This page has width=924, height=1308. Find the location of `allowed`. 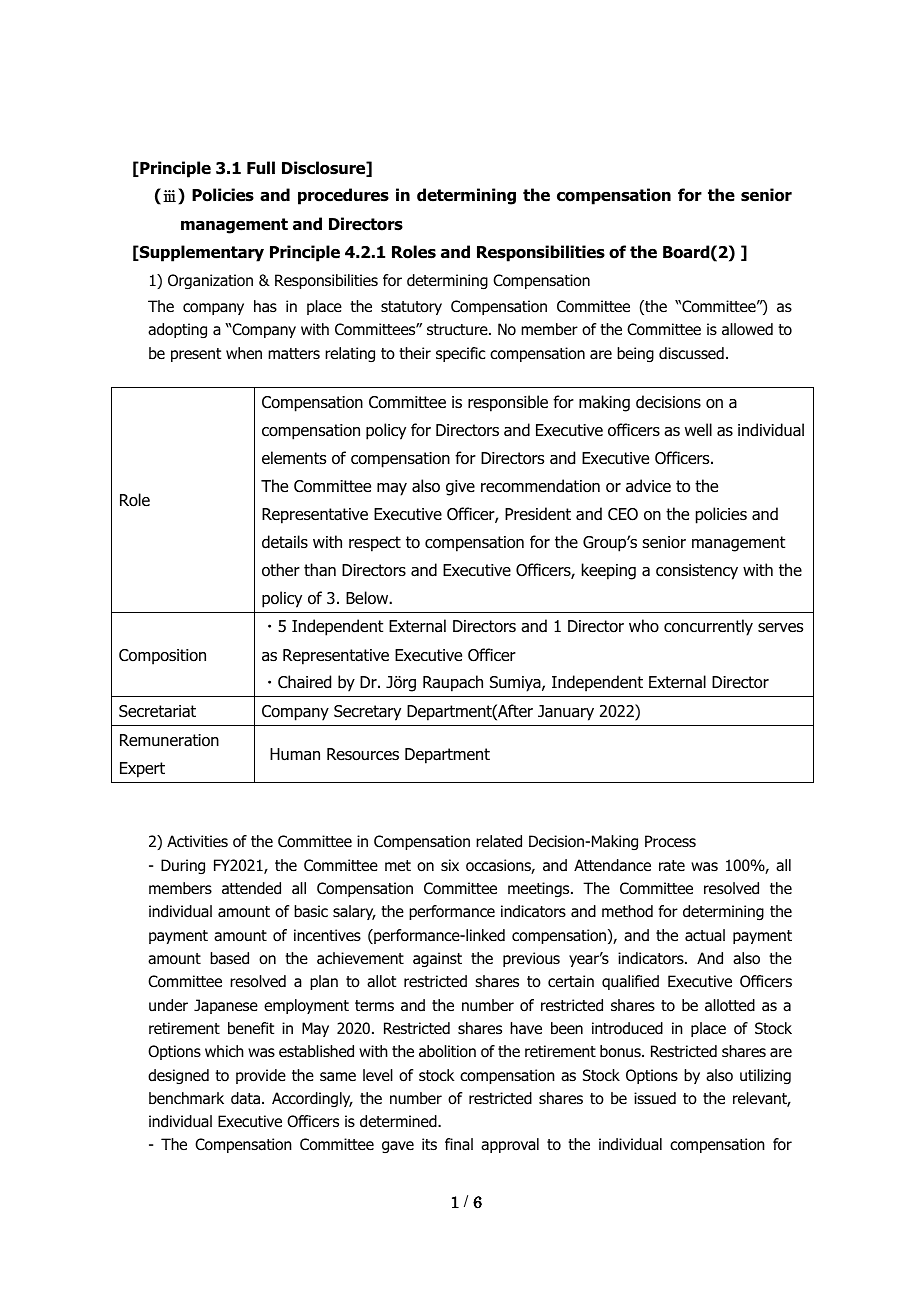

allowed is located at coordinates (747, 329).
